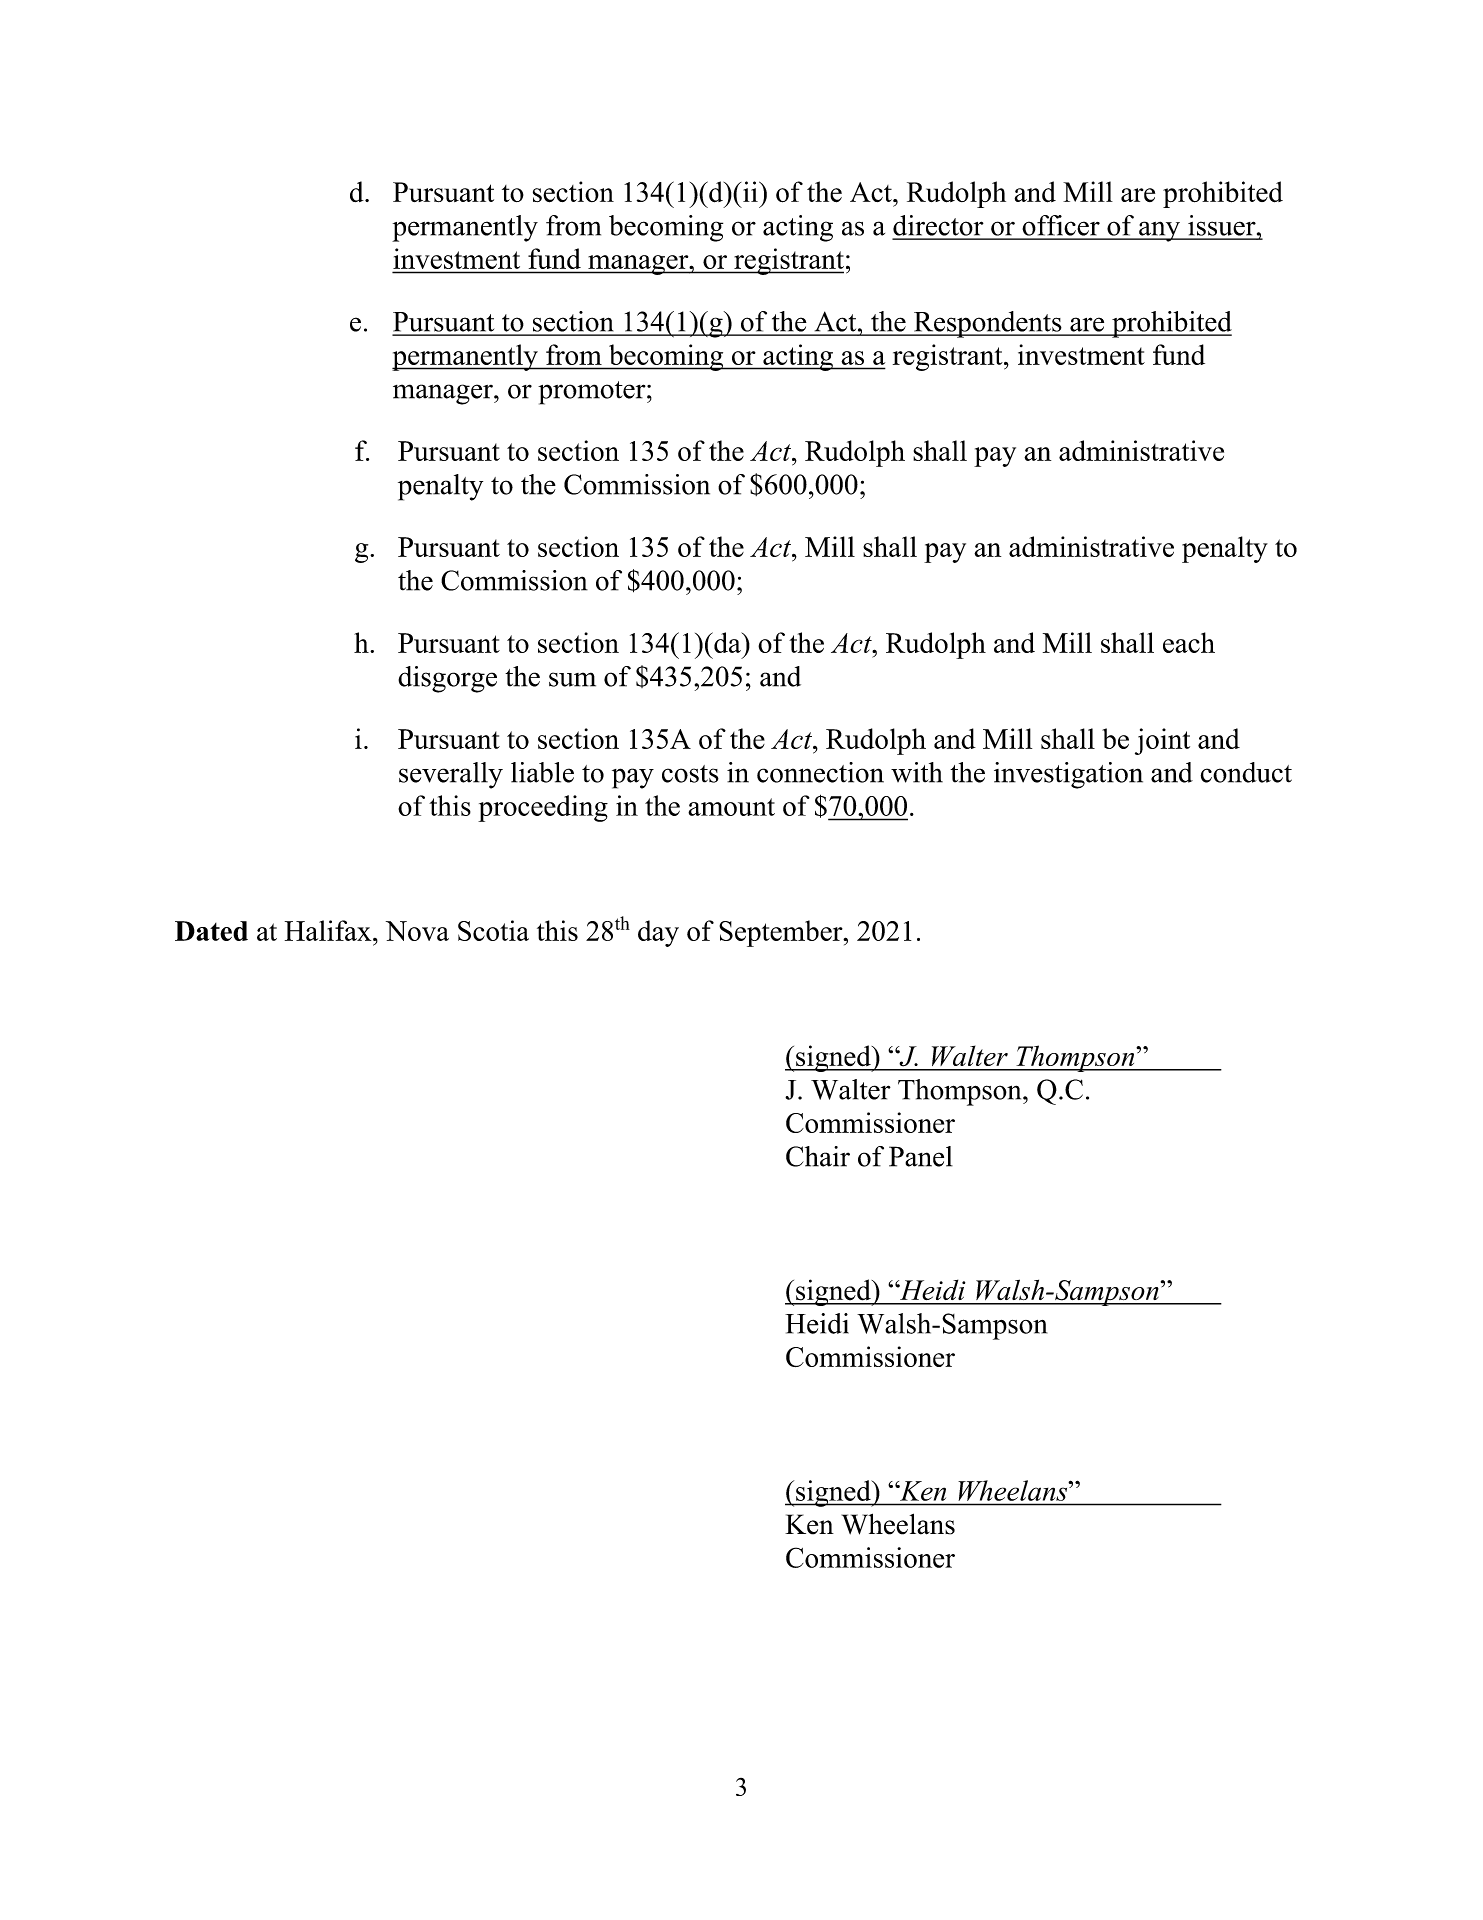 This document has height=1920, width=1483. Describe the element at coordinates (820, 772) in the document. I see `connection` at that location.
